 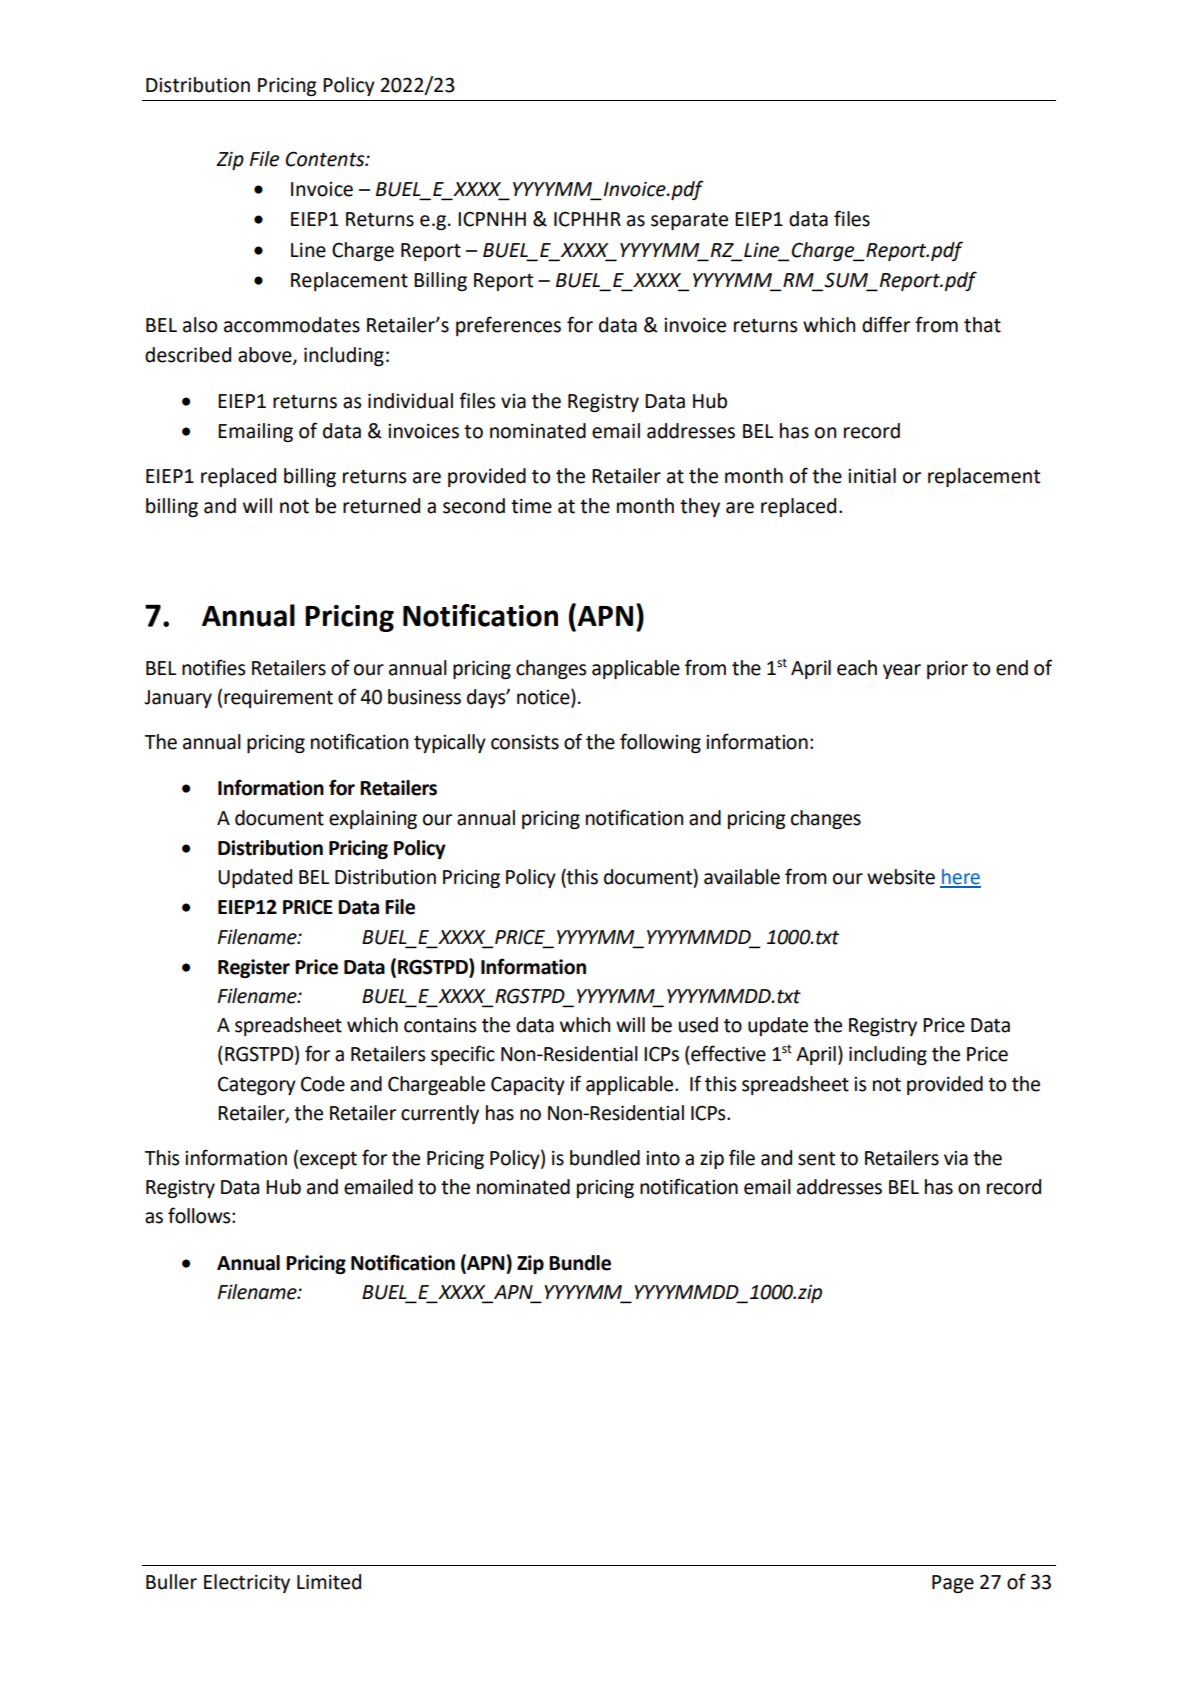 What do you see at coordinates (902, 671) in the screenshot?
I see `year` at bounding box center [902, 671].
